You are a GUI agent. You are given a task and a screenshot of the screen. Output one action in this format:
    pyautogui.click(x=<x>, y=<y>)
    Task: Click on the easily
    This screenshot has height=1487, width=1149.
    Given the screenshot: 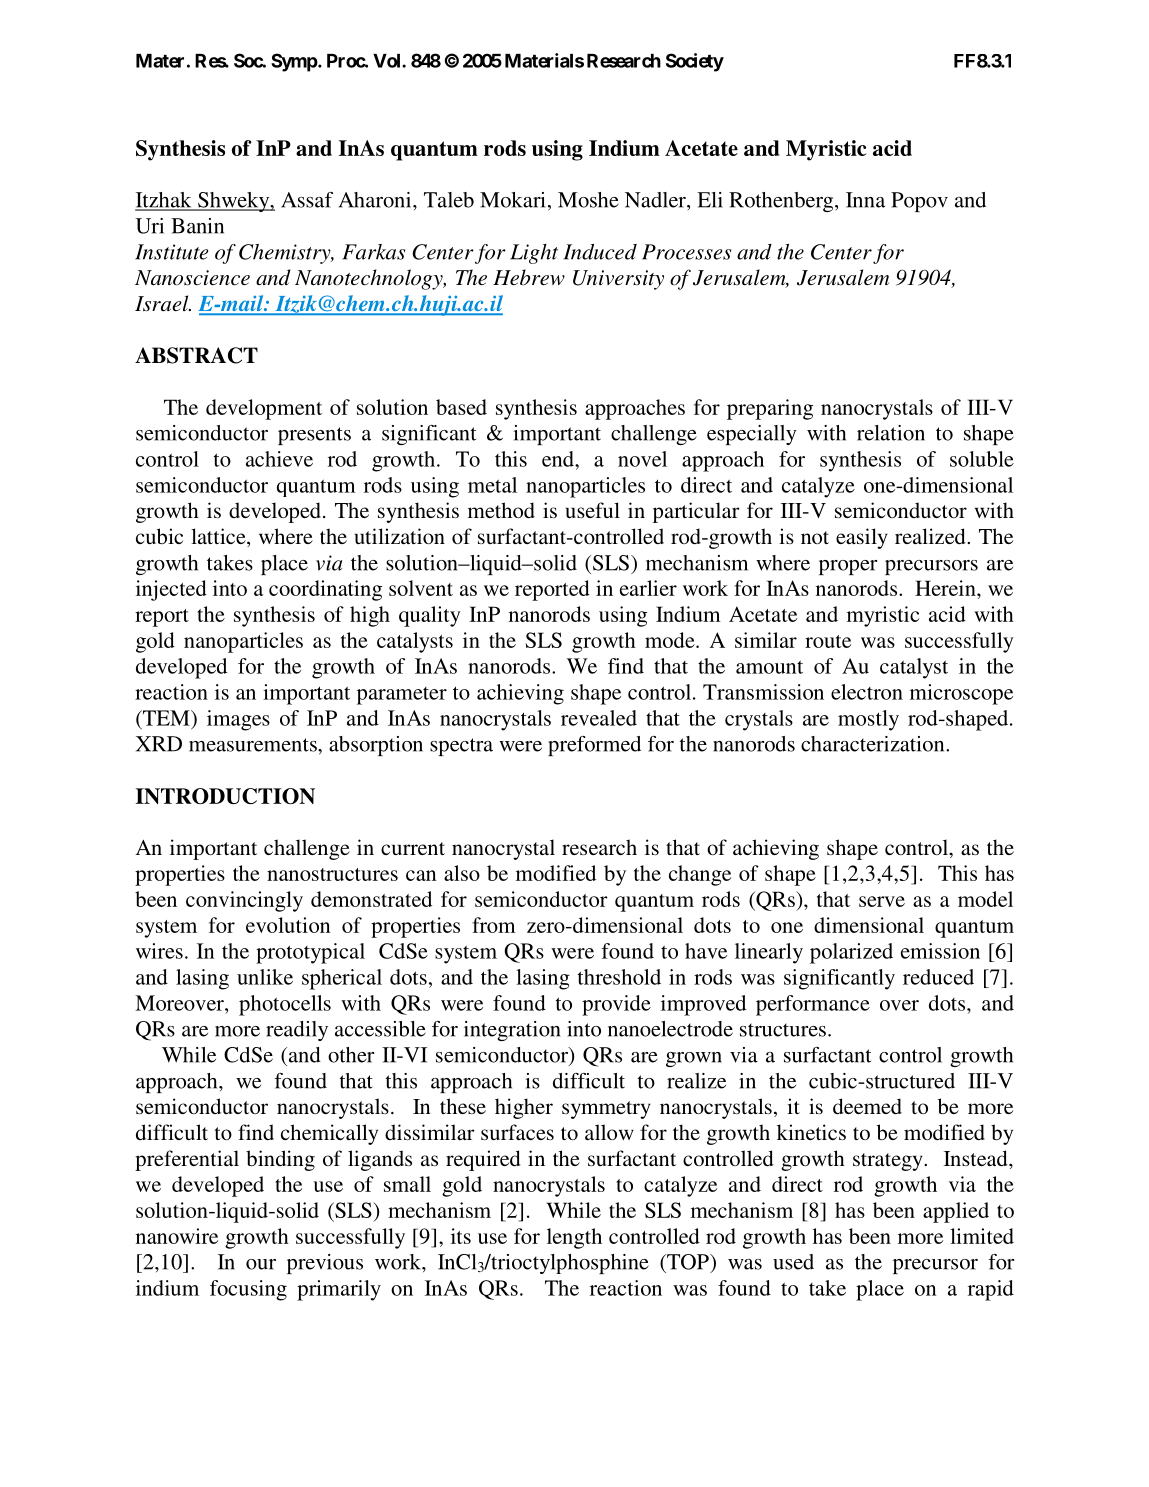 What is the action you would take?
    pyautogui.click(x=862, y=538)
